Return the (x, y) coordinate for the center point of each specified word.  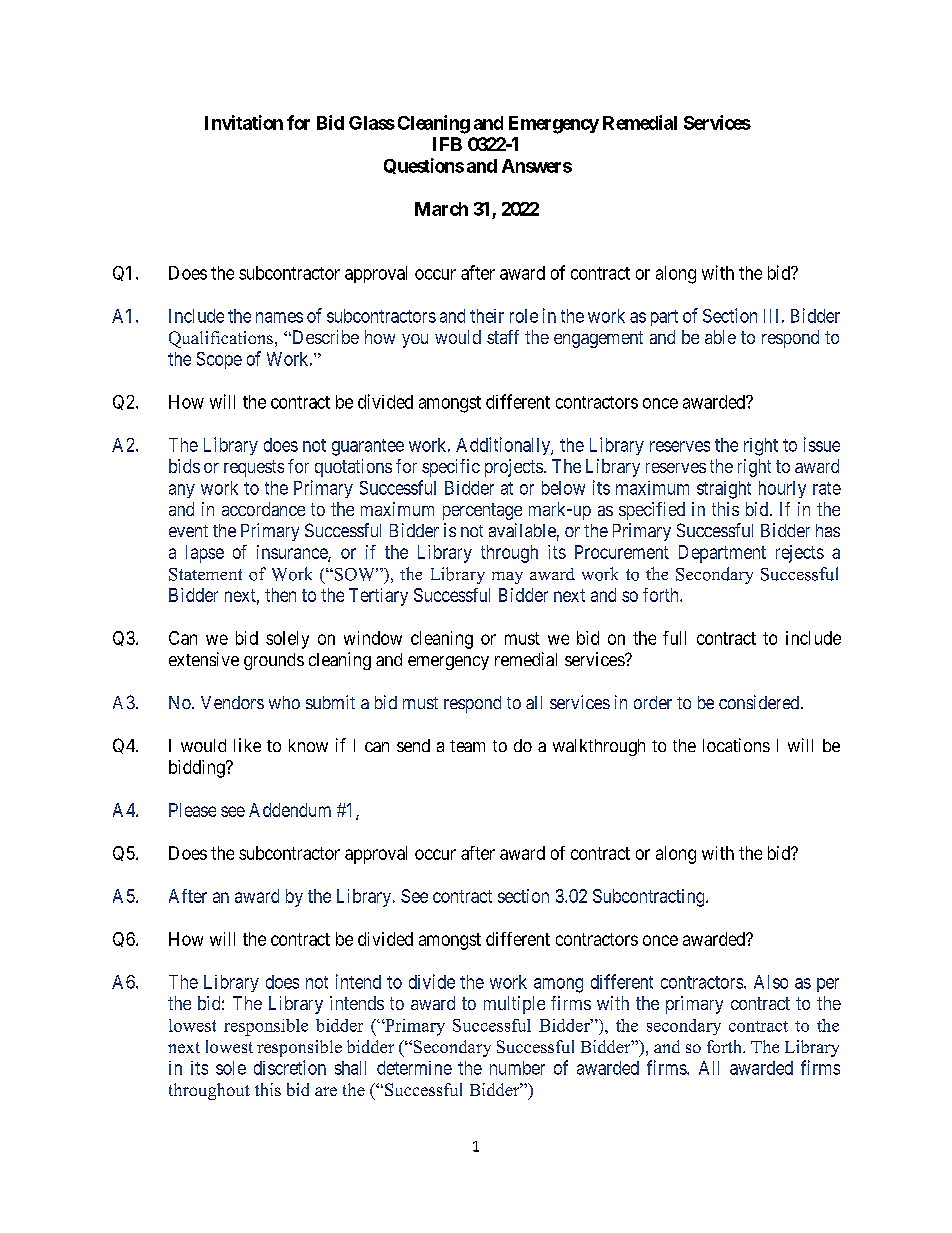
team (467, 746)
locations (736, 745)
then (280, 595)
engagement (598, 339)
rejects (800, 554)
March (441, 209)
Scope (219, 360)
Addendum (290, 810)
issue (822, 444)
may (507, 578)
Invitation (244, 122)
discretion (290, 1067)
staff (503, 337)
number (517, 1068)
